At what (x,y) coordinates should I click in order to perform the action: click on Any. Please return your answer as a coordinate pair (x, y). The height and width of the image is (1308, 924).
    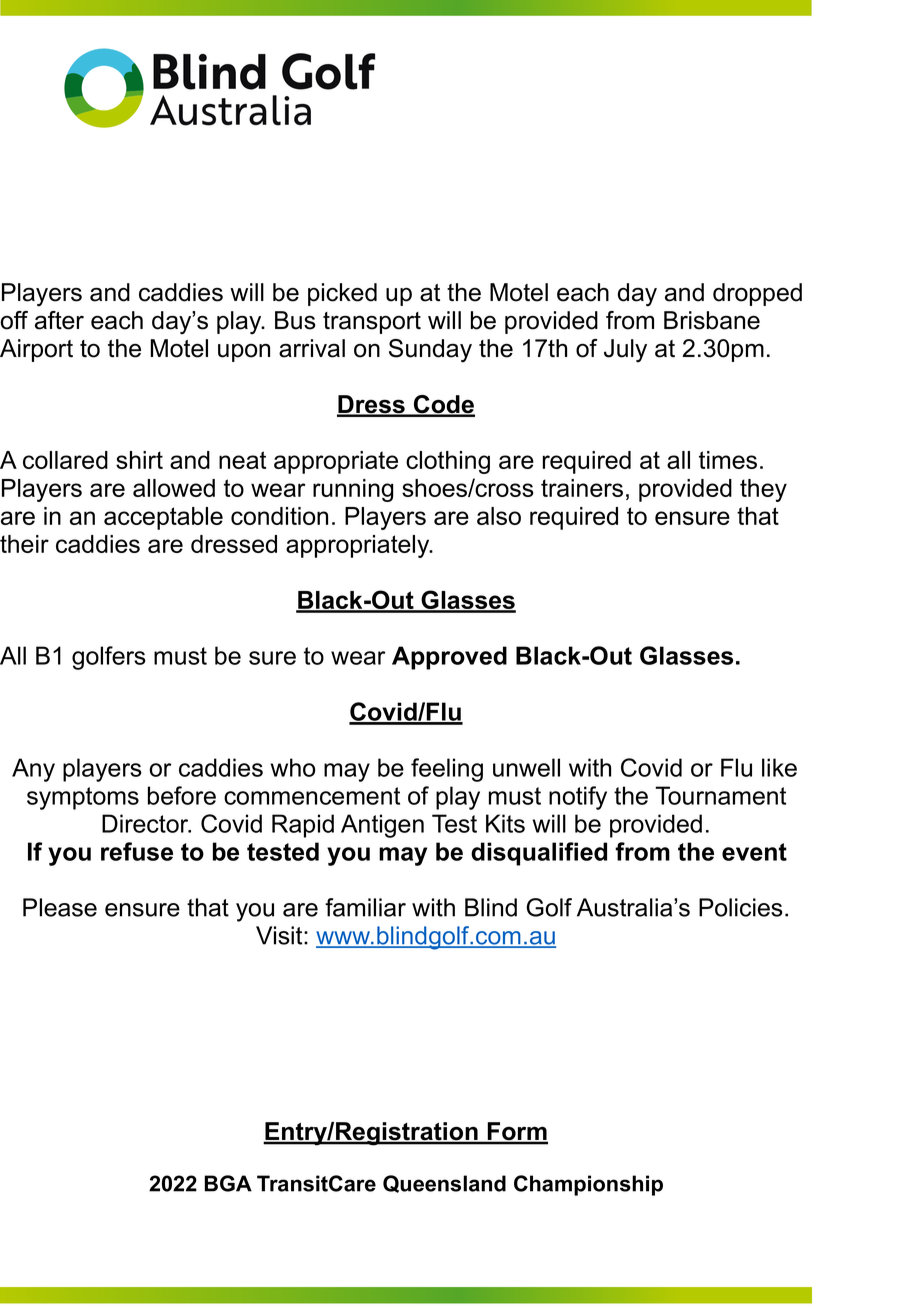
    Looking at the image, I should click on (33, 770).
